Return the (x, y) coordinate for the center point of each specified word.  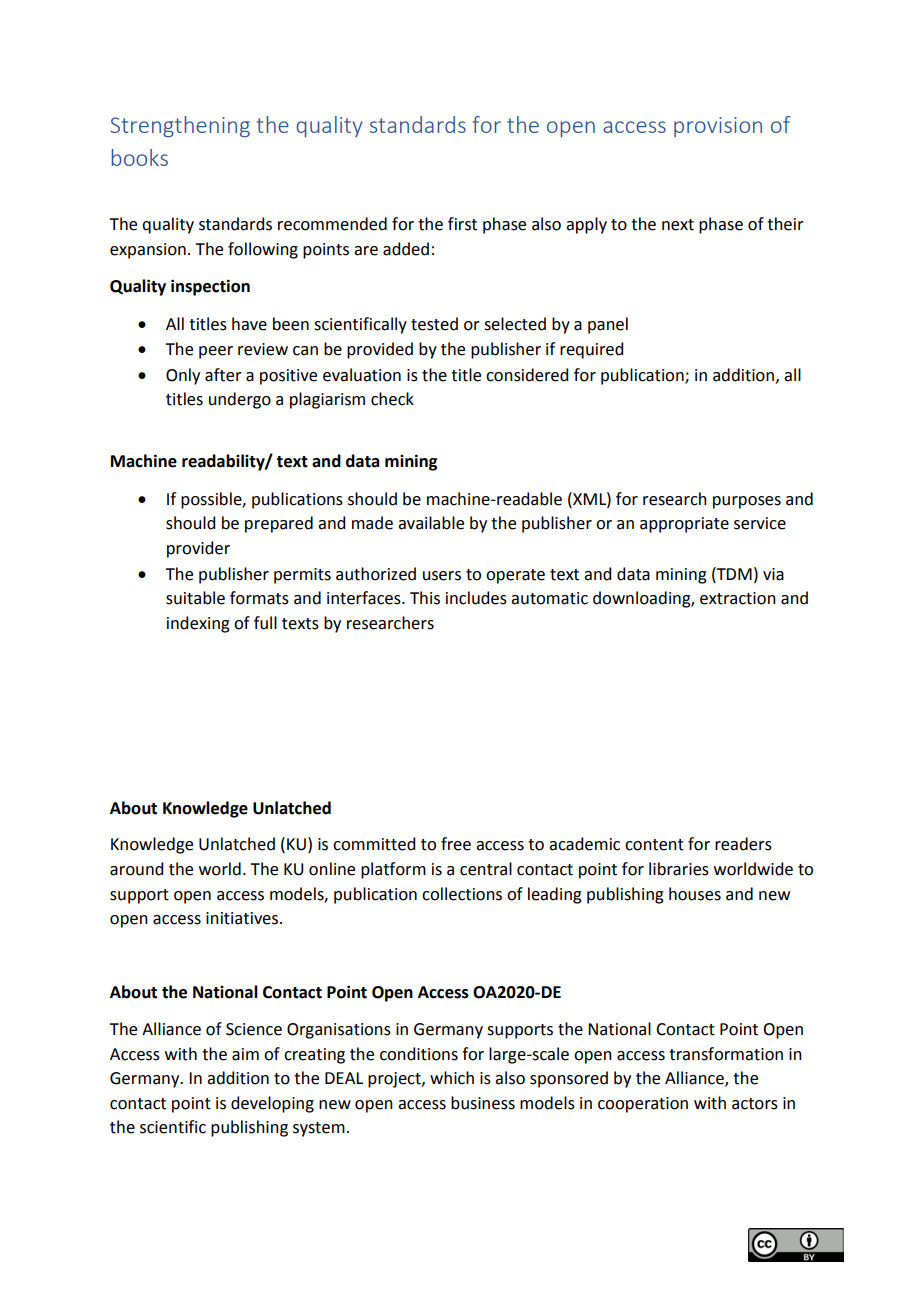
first (462, 224)
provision (718, 127)
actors (755, 1104)
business (483, 1103)
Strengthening (180, 126)
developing (272, 1104)
